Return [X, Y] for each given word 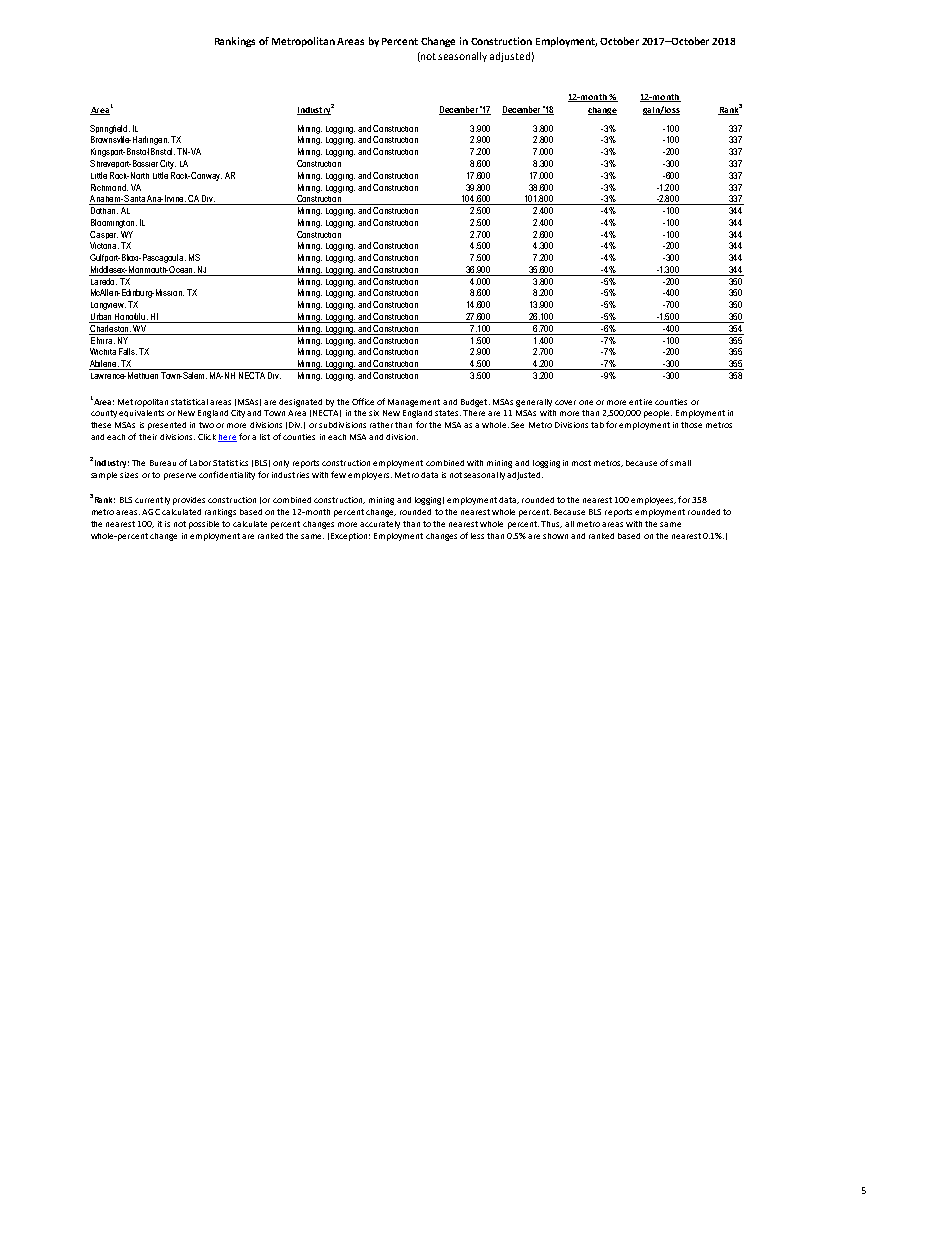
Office [363, 401]
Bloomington [114, 223]
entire [640, 402]
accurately [380, 525]
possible [204, 525]
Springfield [110, 129]
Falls [128, 351]
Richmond [109, 187]
